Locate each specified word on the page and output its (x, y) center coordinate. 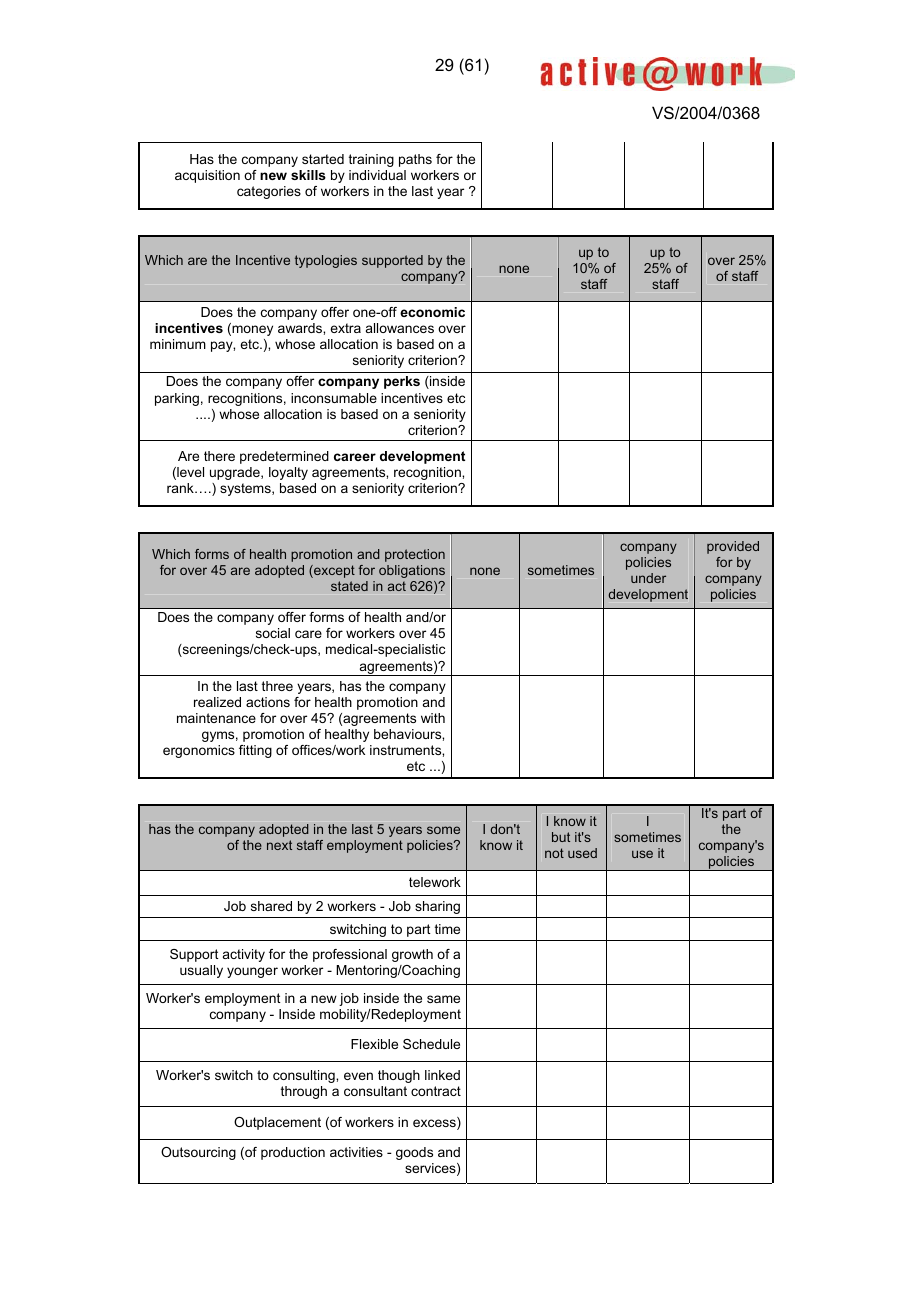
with (433, 718)
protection (415, 555)
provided (733, 547)
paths (415, 160)
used (582, 853)
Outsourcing (198, 1153)
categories (269, 192)
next (279, 845)
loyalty (288, 473)
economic (432, 312)
